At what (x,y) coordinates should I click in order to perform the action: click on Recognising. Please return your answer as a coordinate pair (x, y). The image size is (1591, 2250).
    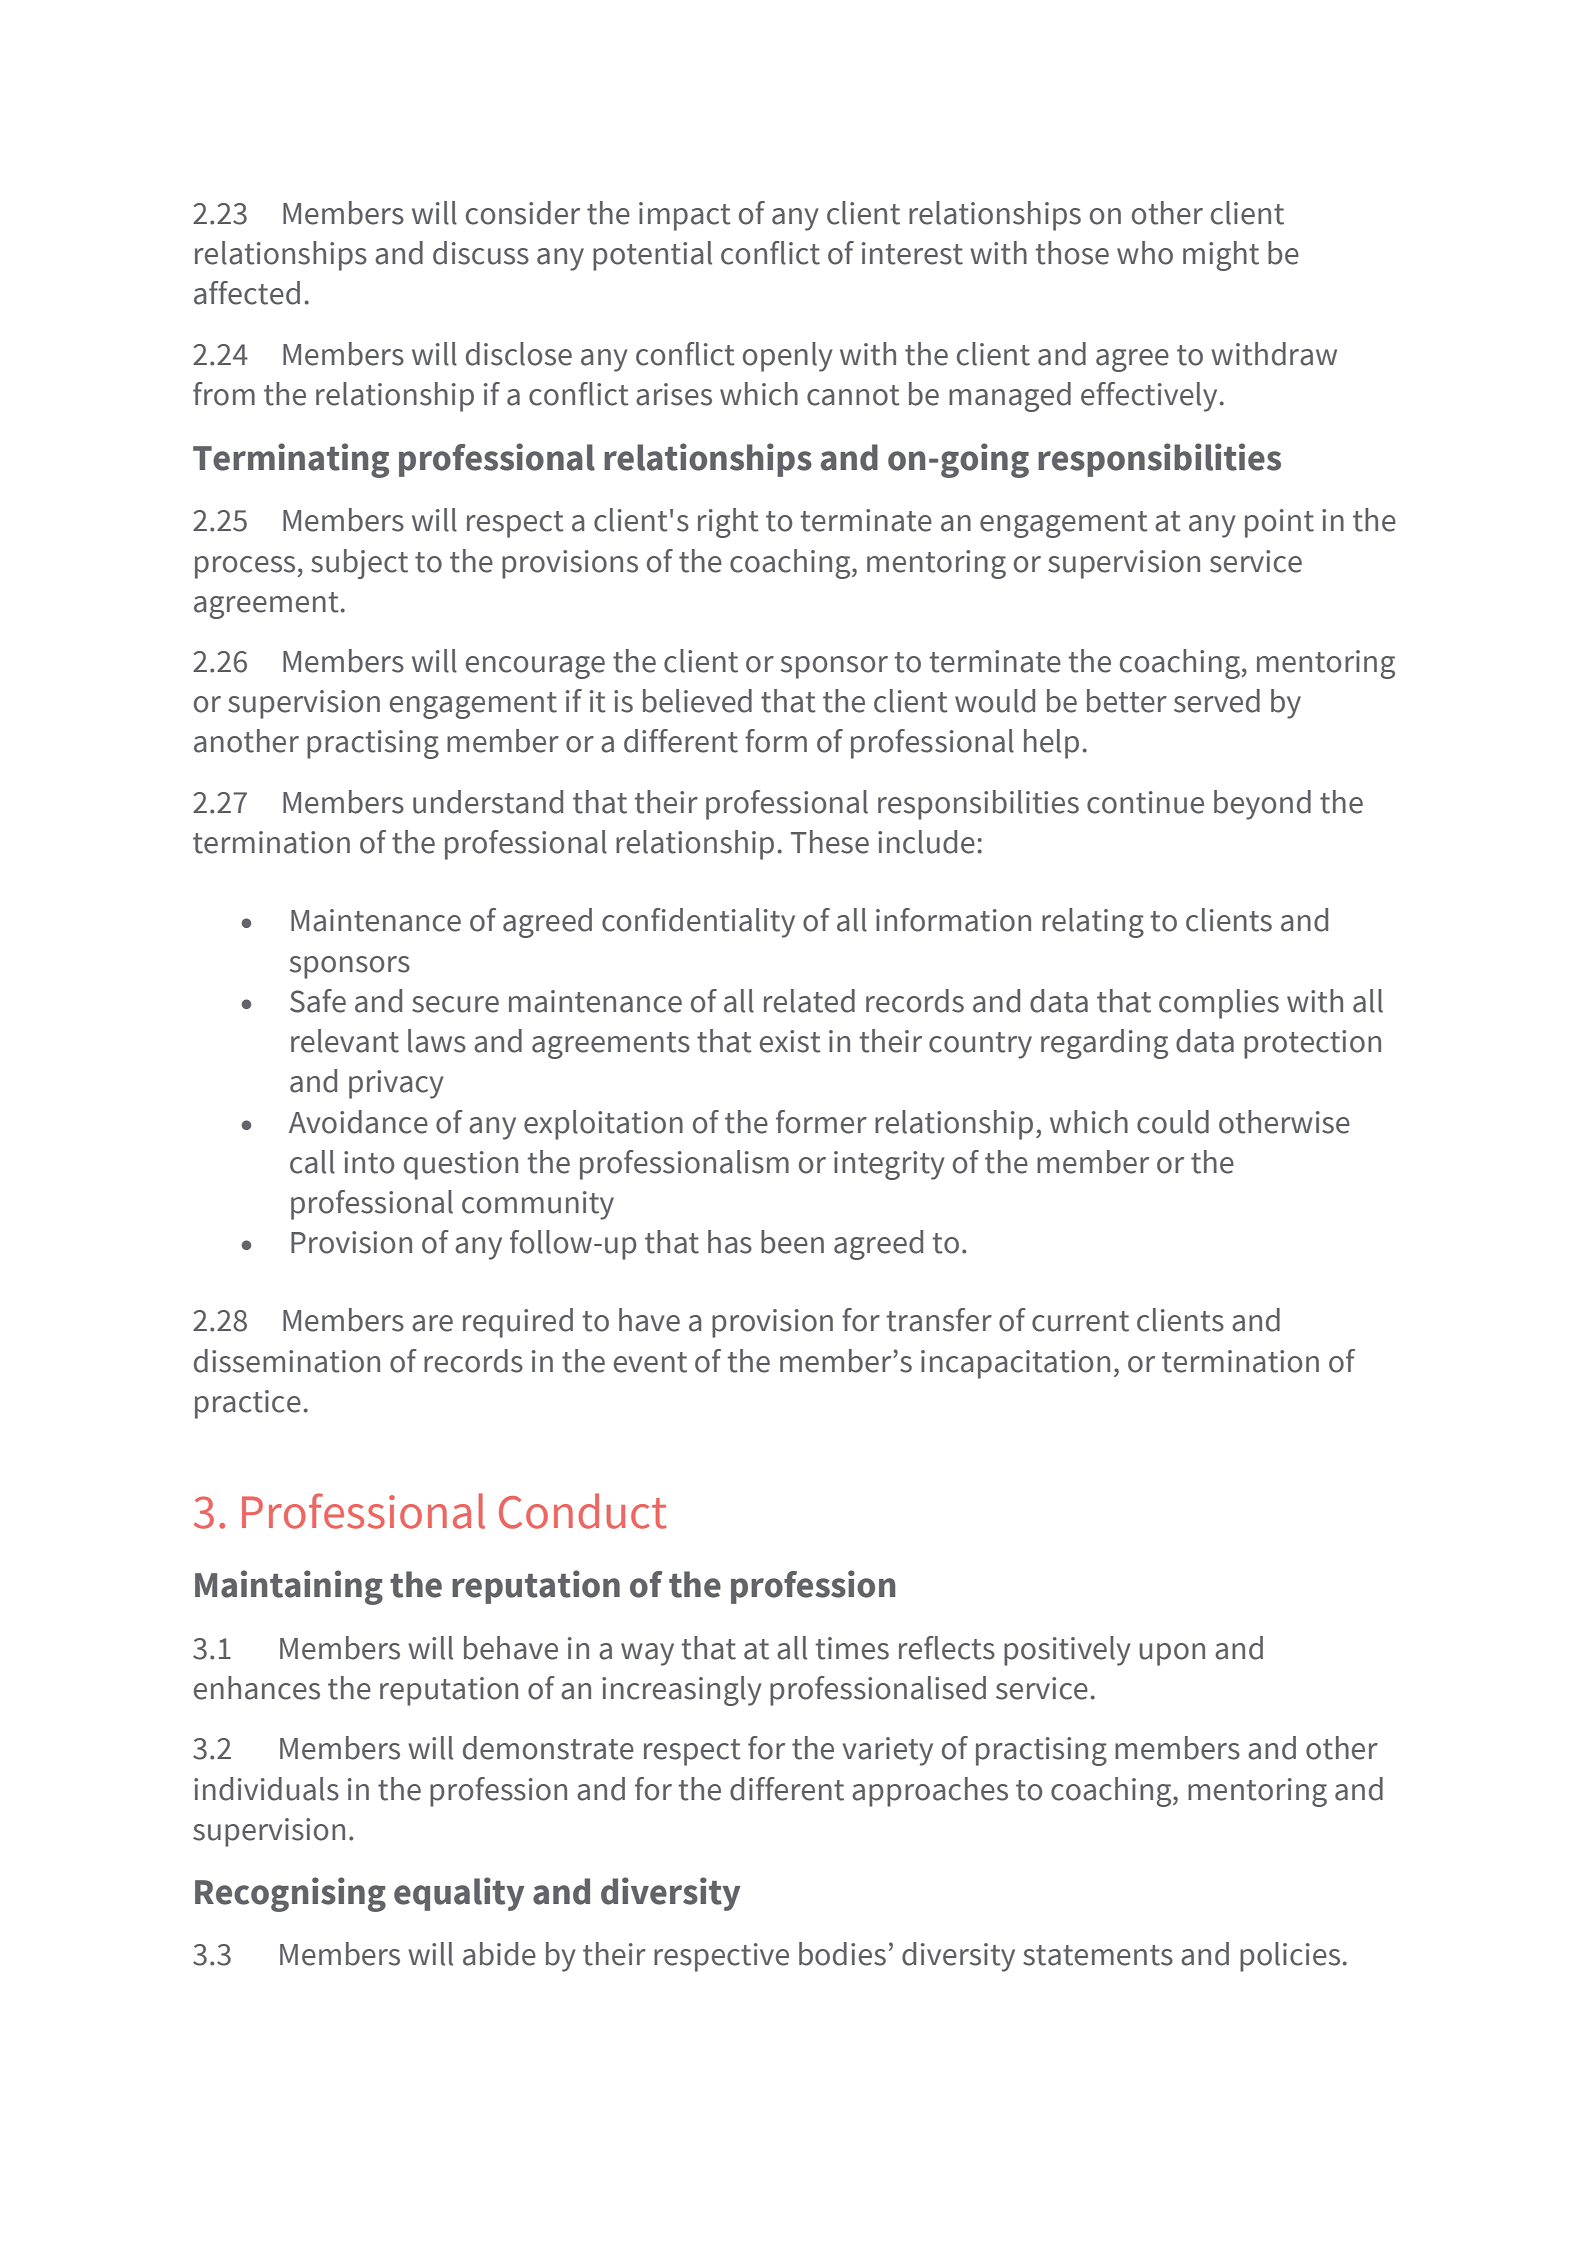
    Looking at the image, I should click on (290, 1894).
